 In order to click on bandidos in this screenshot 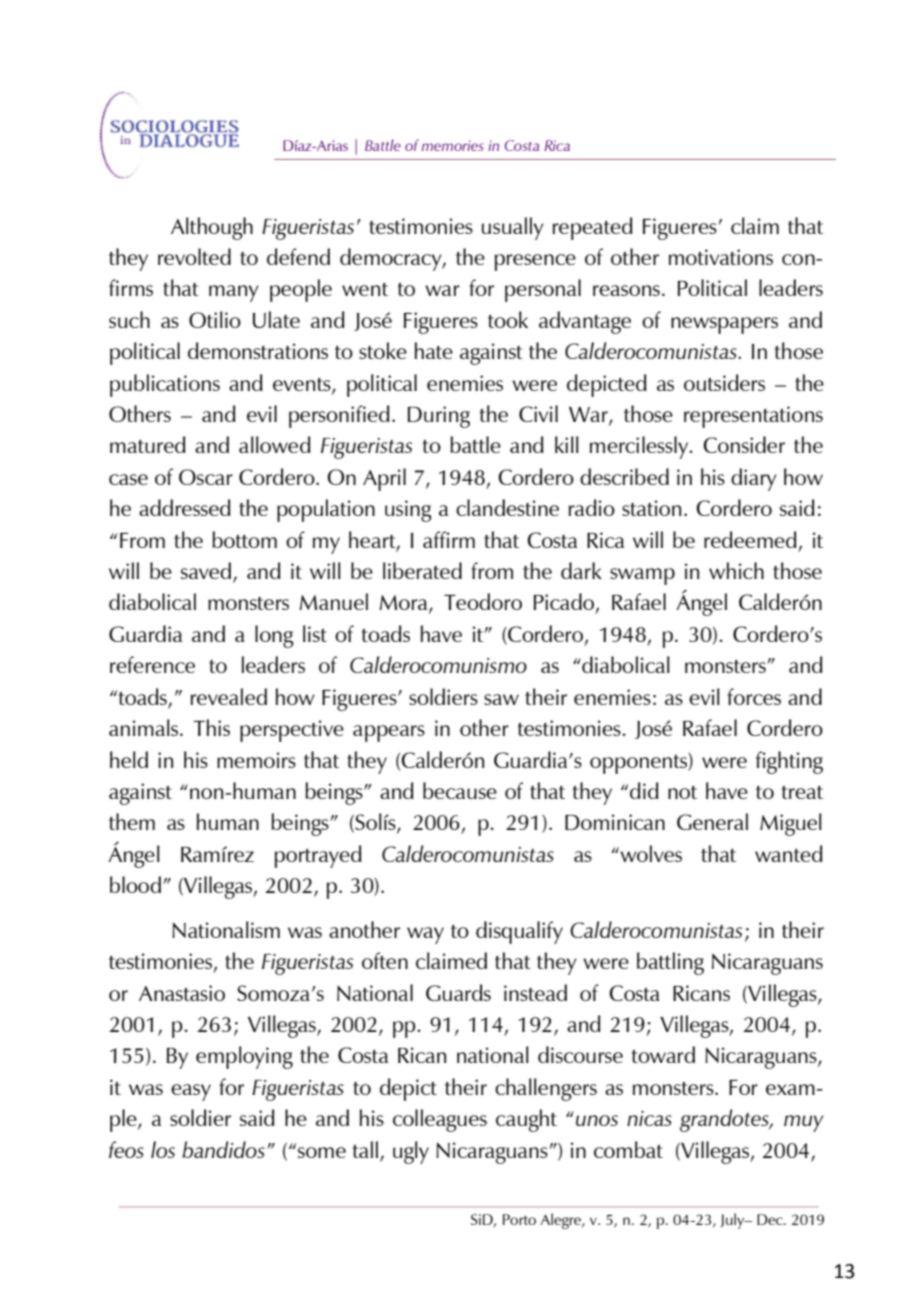, I will do `click(223, 1149)`.
